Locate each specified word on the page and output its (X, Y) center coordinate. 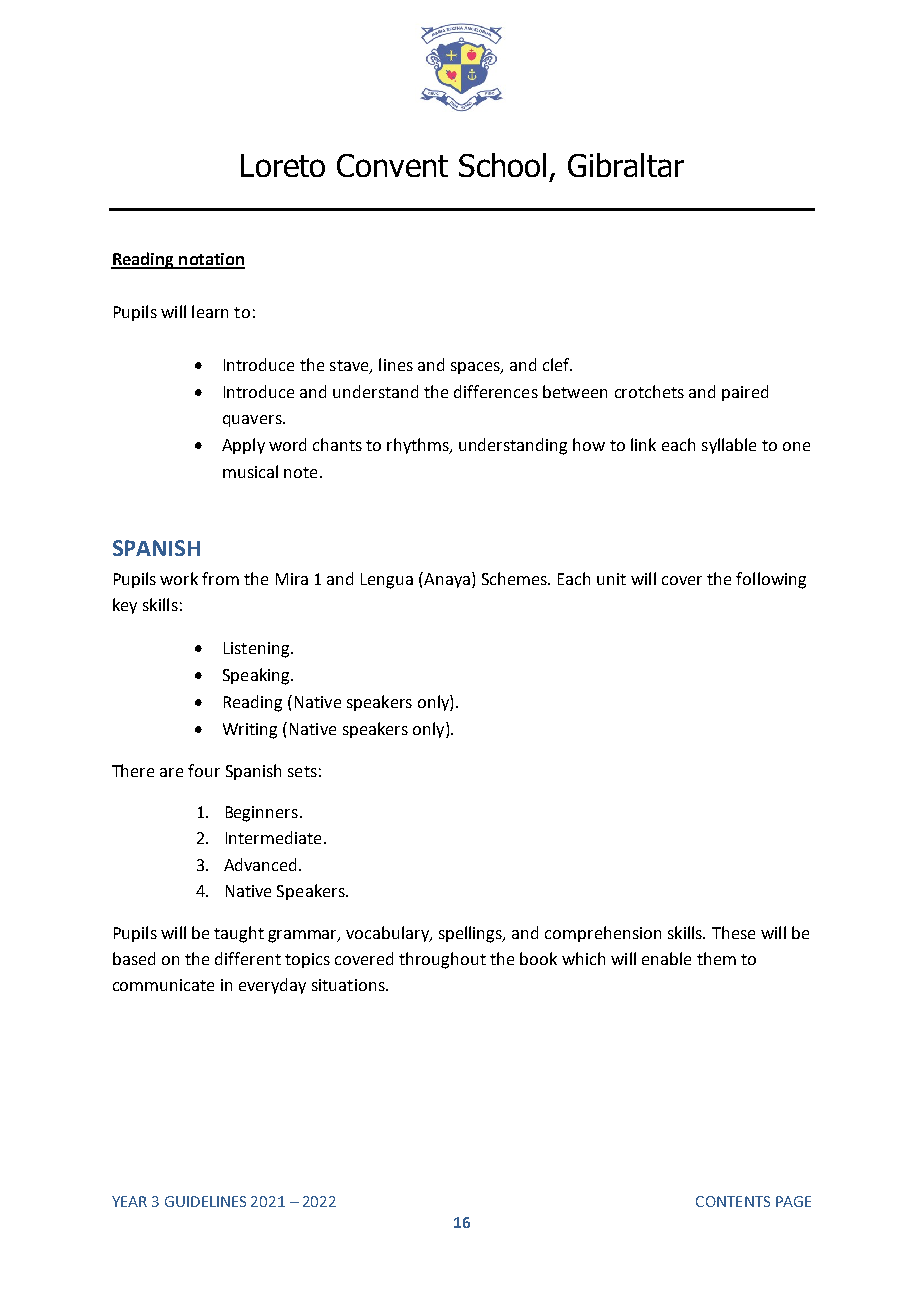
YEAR (129, 1201)
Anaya (446, 580)
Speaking (257, 676)
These (733, 932)
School (502, 165)
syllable (729, 446)
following (771, 580)
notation (211, 260)
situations (349, 985)
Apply (243, 446)
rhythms (419, 446)
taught (239, 934)
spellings (472, 934)
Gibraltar (626, 165)
